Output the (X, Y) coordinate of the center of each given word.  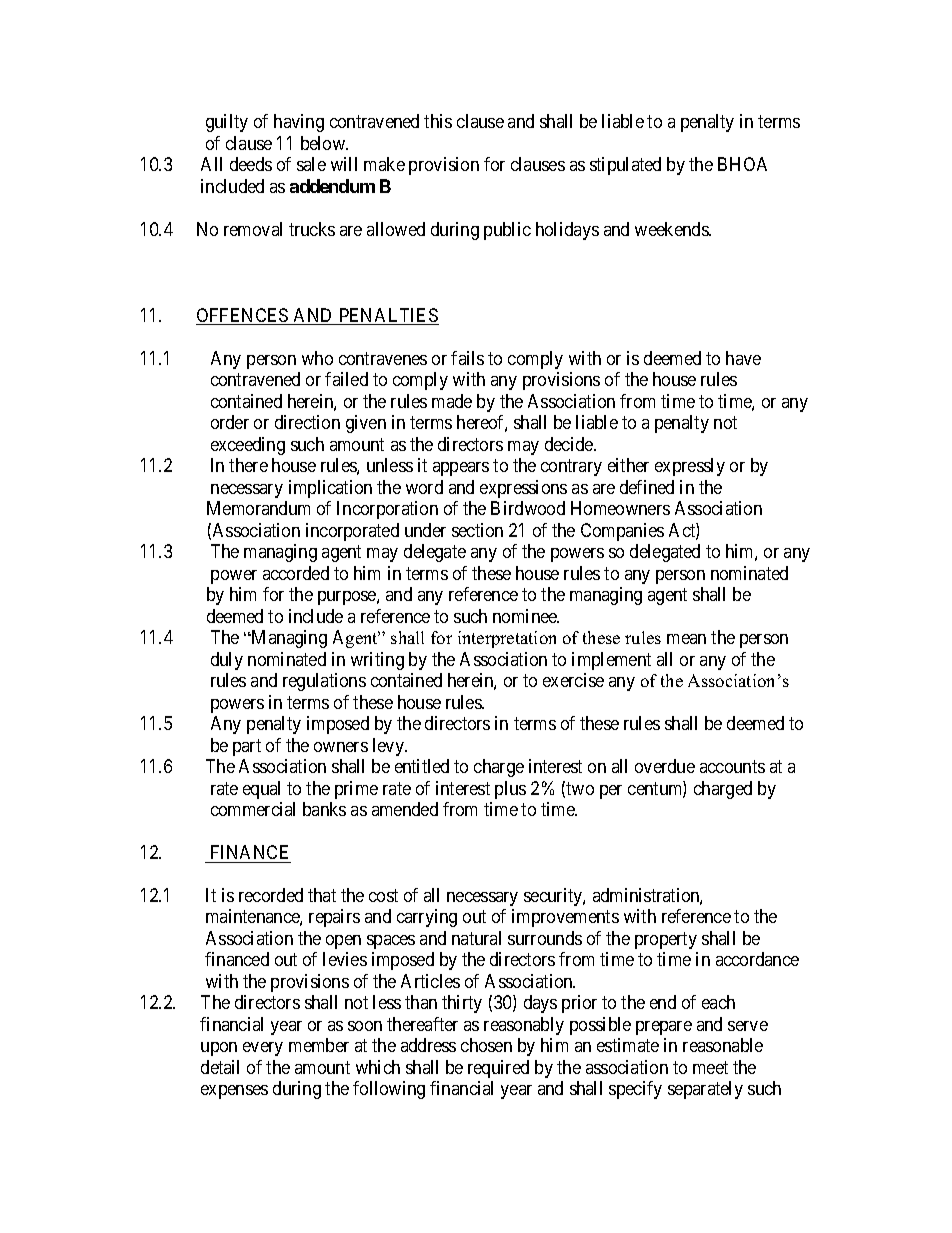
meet (710, 1067)
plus (510, 790)
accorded (296, 573)
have (743, 358)
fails (467, 358)
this (438, 121)
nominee (526, 616)
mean (686, 639)
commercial (253, 809)
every (263, 1049)
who (317, 358)
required (498, 1069)
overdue (665, 766)
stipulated (625, 166)
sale (311, 164)
